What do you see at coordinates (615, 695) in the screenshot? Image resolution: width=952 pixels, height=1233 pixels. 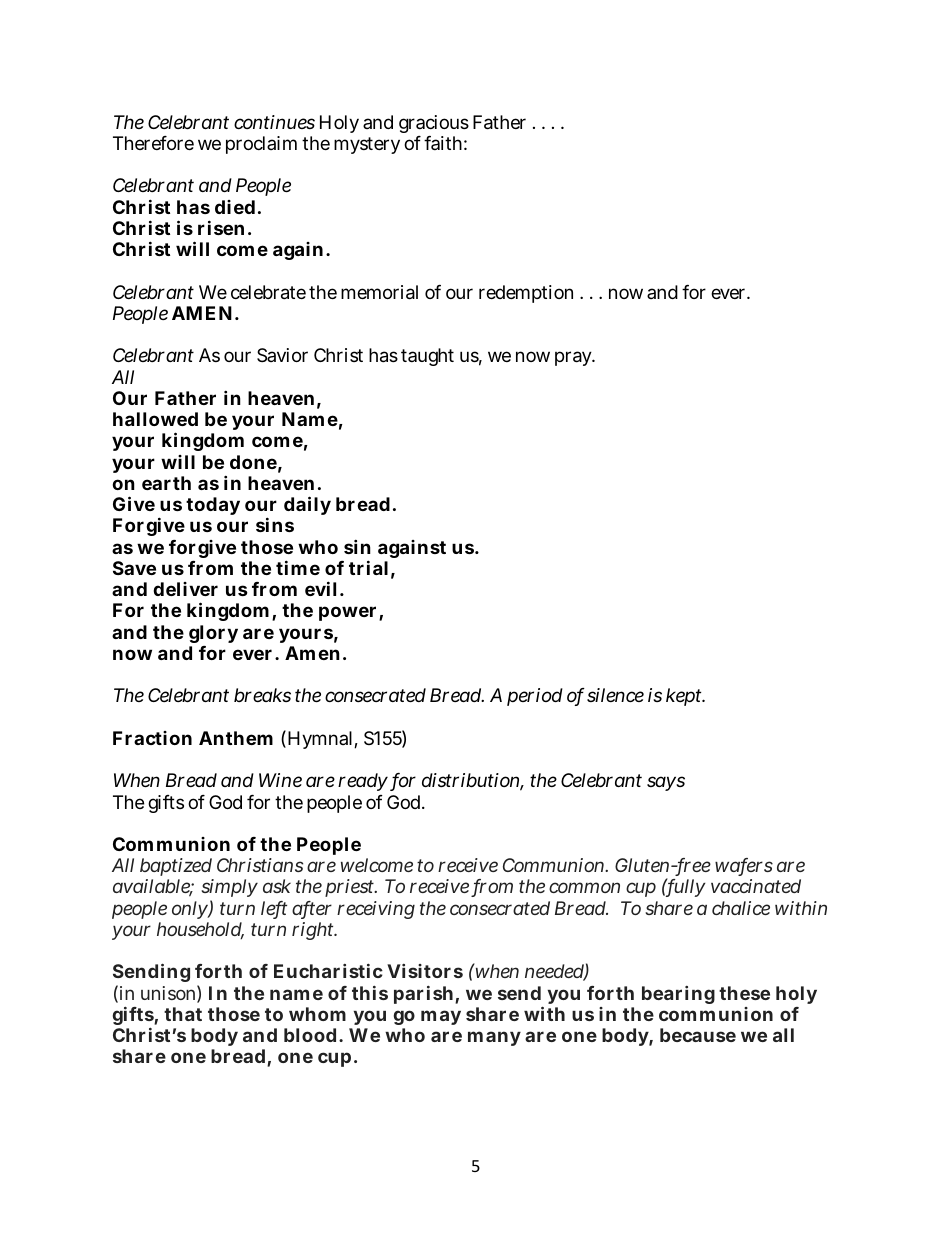 I see `silence` at bounding box center [615, 695].
